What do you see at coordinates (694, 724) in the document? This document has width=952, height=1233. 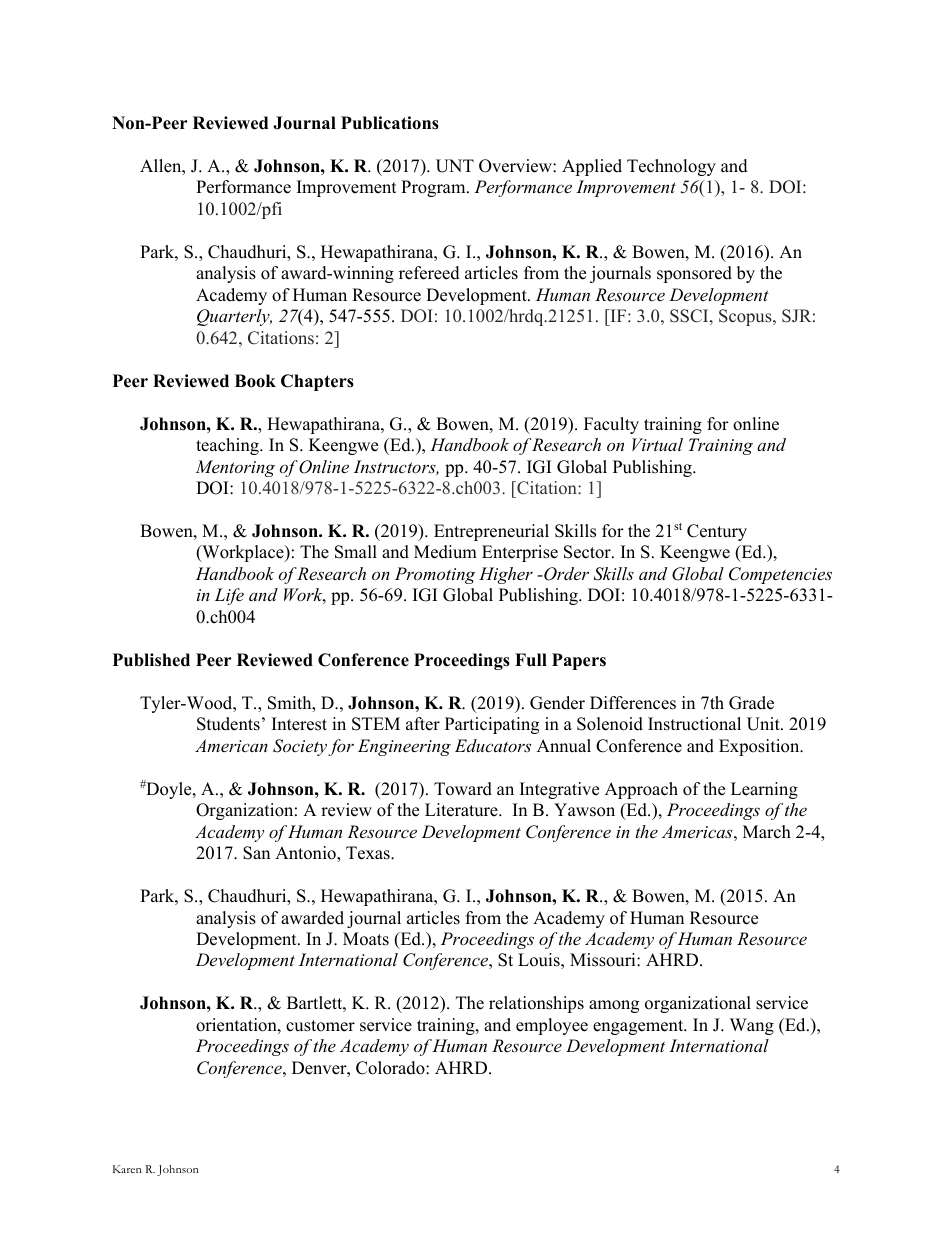 I see `Instructional` at bounding box center [694, 724].
